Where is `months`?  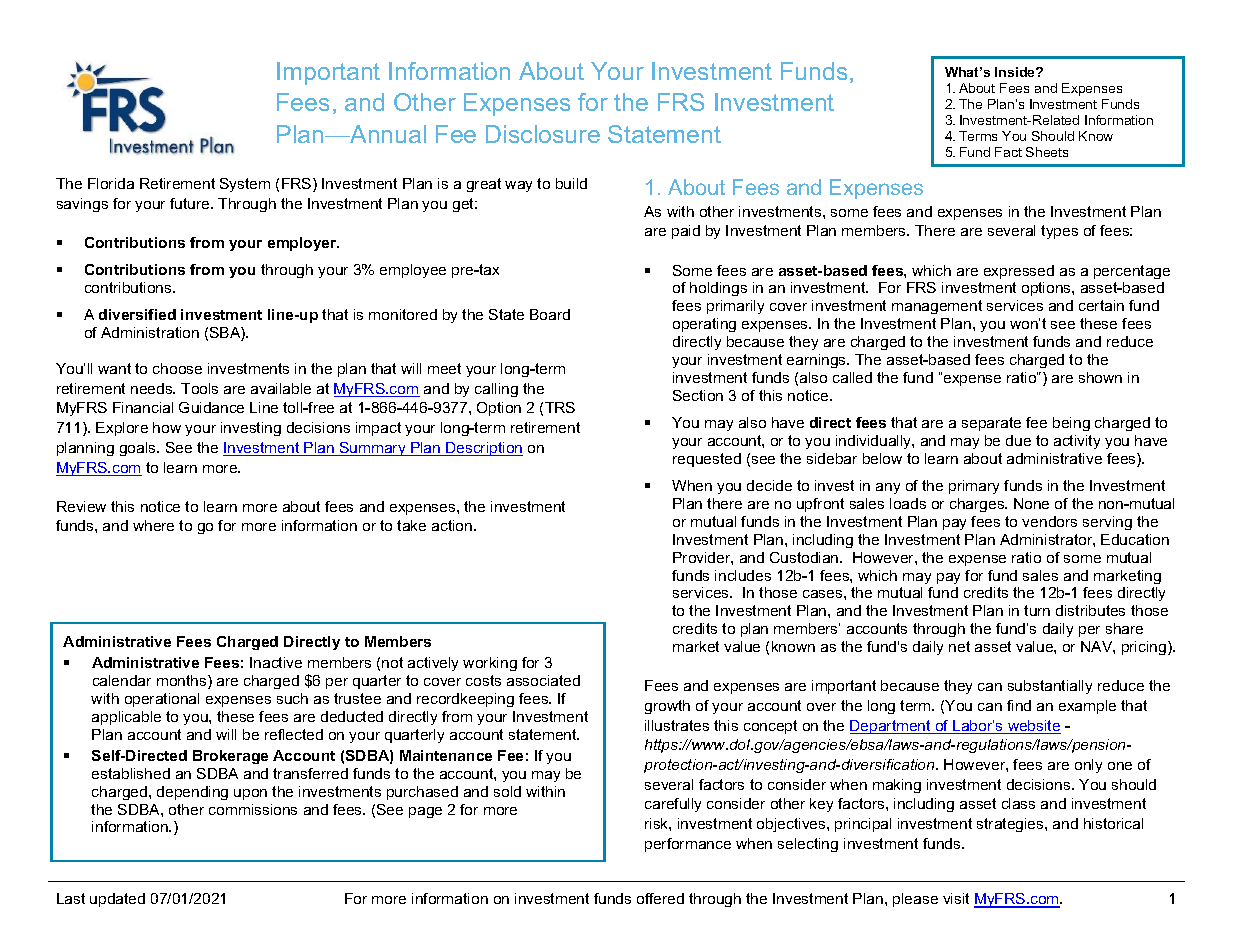 months is located at coordinates (183, 682).
